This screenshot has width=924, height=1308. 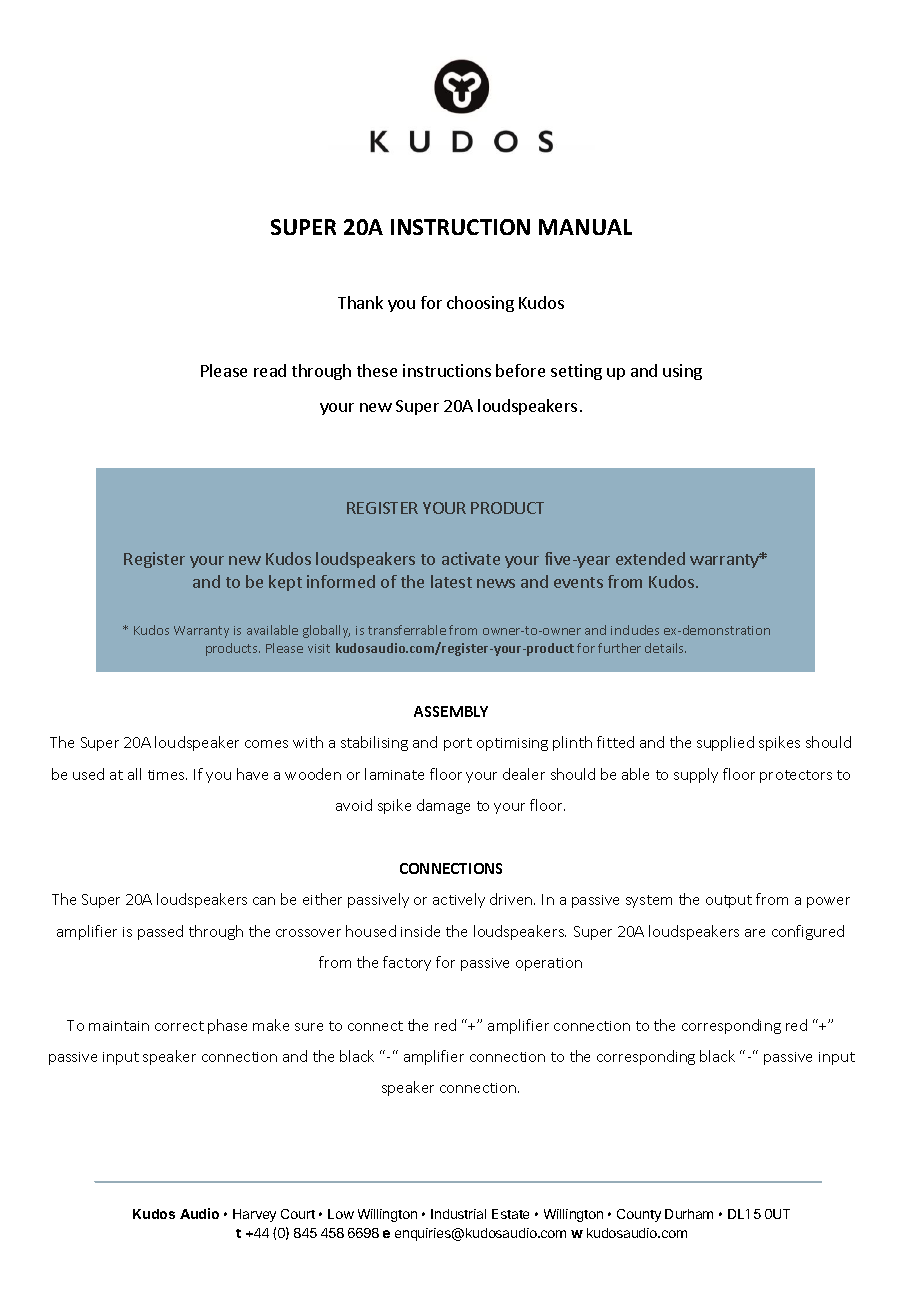 What do you see at coordinates (725, 743) in the screenshot?
I see `supplied` at bounding box center [725, 743].
